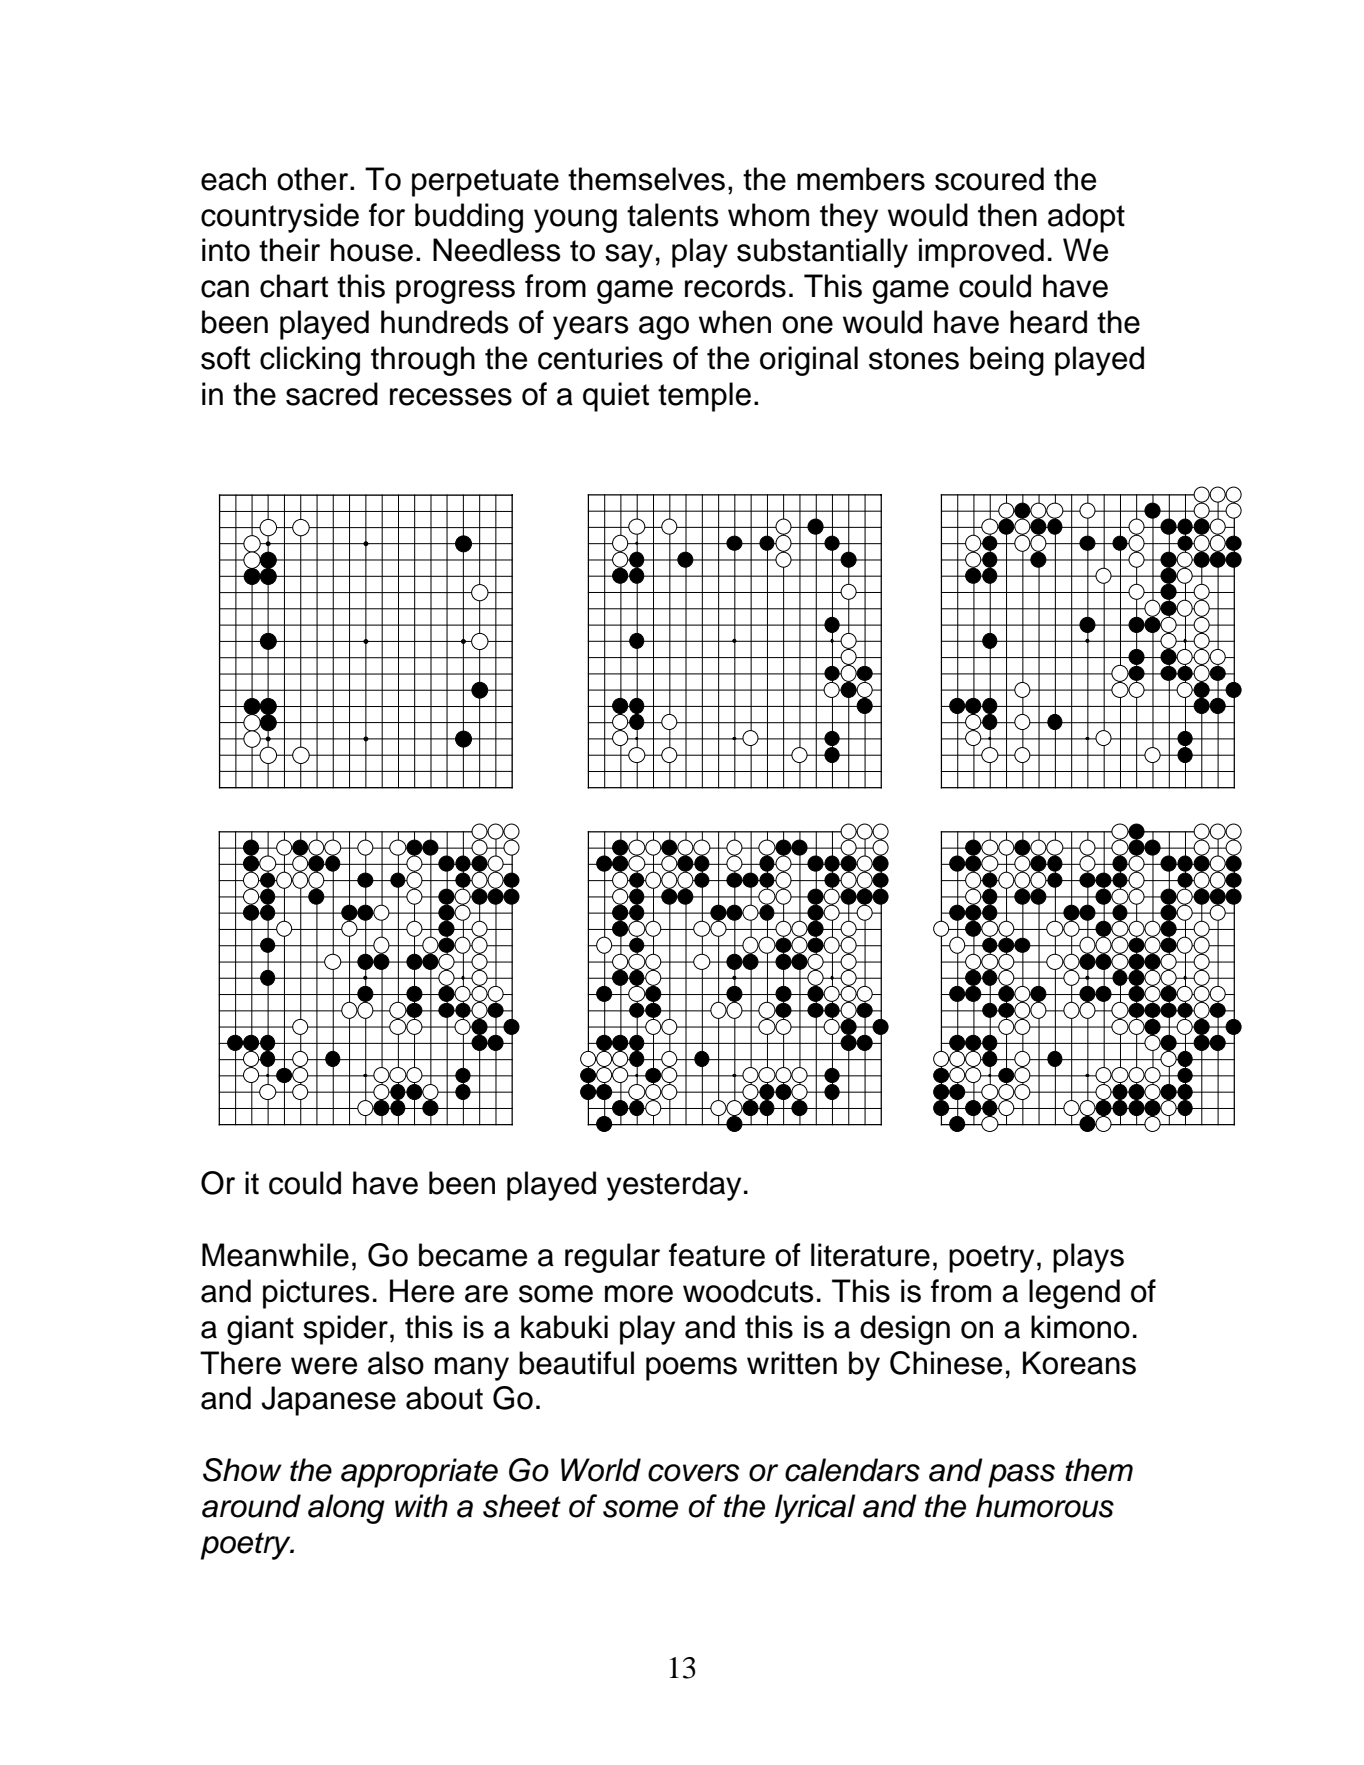 Image resolution: width=1364 pixels, height=1765 pixels. What do you see at coordinates (1007, 215) in the screenshot?
I see `then` at bounding box center [1007, 215].
